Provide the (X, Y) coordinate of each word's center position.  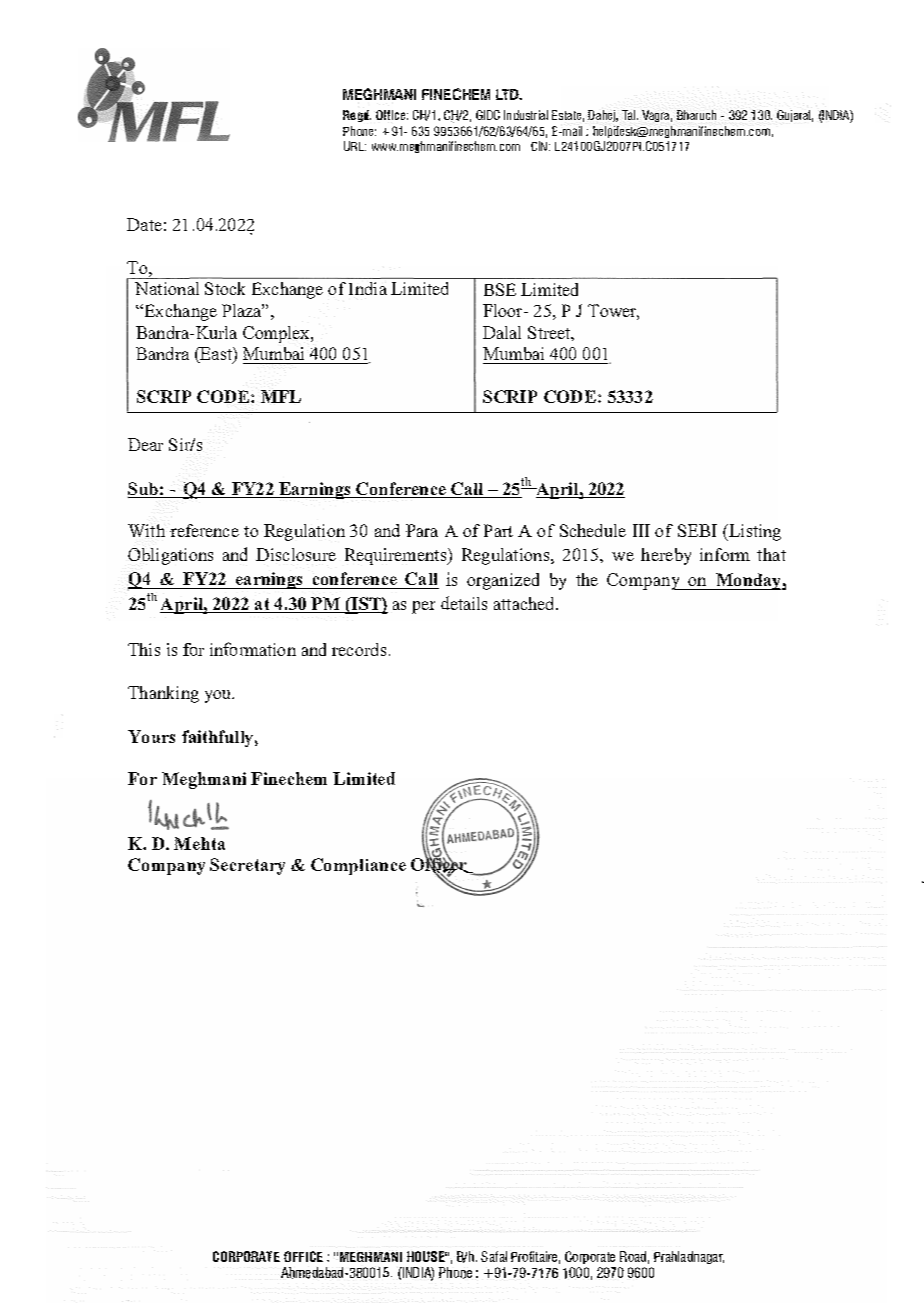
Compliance (358, 866)
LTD (509, 94)
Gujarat (795, 116)
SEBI (697, 530)
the (587, 579)
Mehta (199, 843)
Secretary (247, 866)
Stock (225, 288)
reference (204, 530)
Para (422, 530)
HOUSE (427, 1256)
